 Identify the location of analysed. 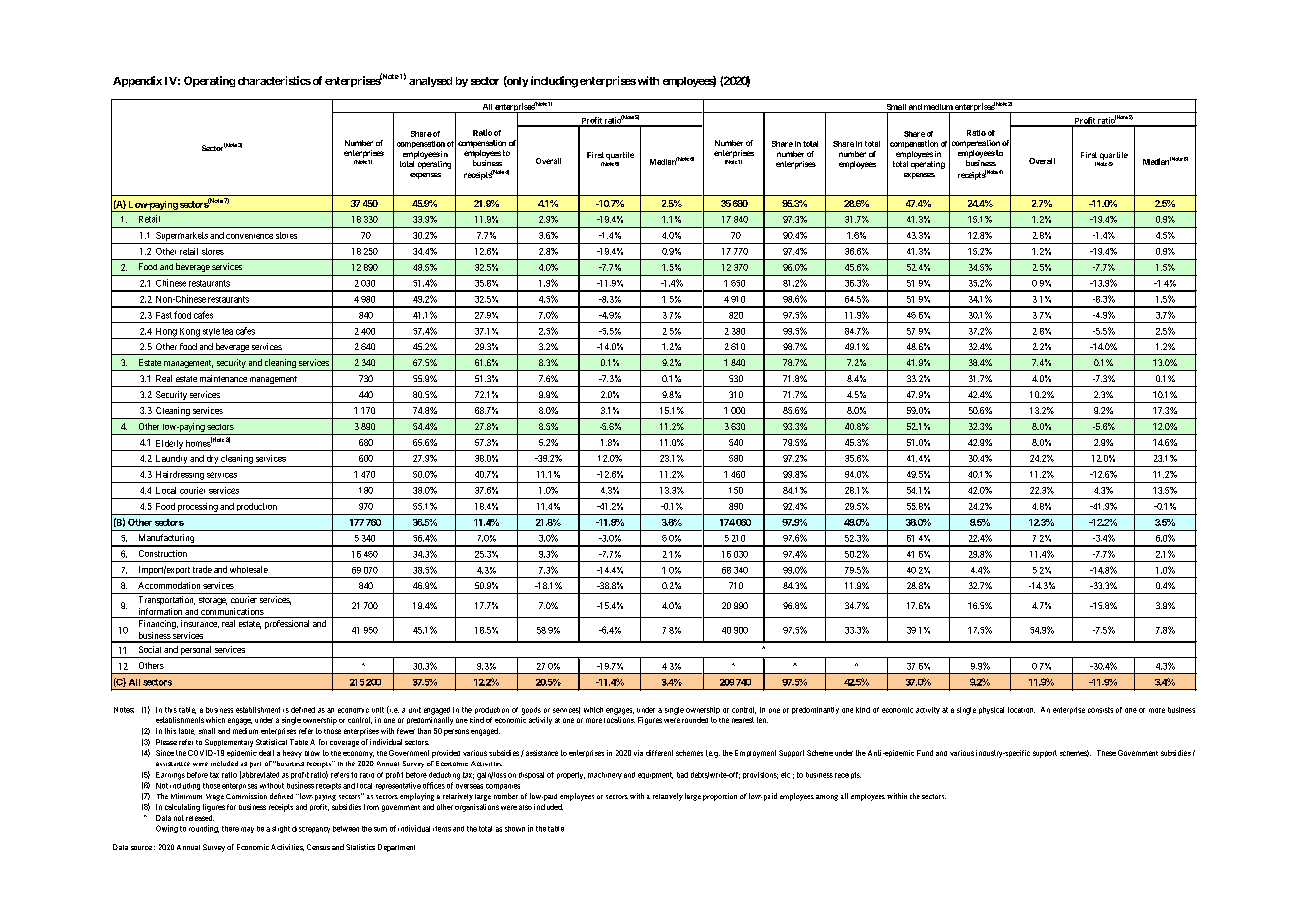
(430, 82).
